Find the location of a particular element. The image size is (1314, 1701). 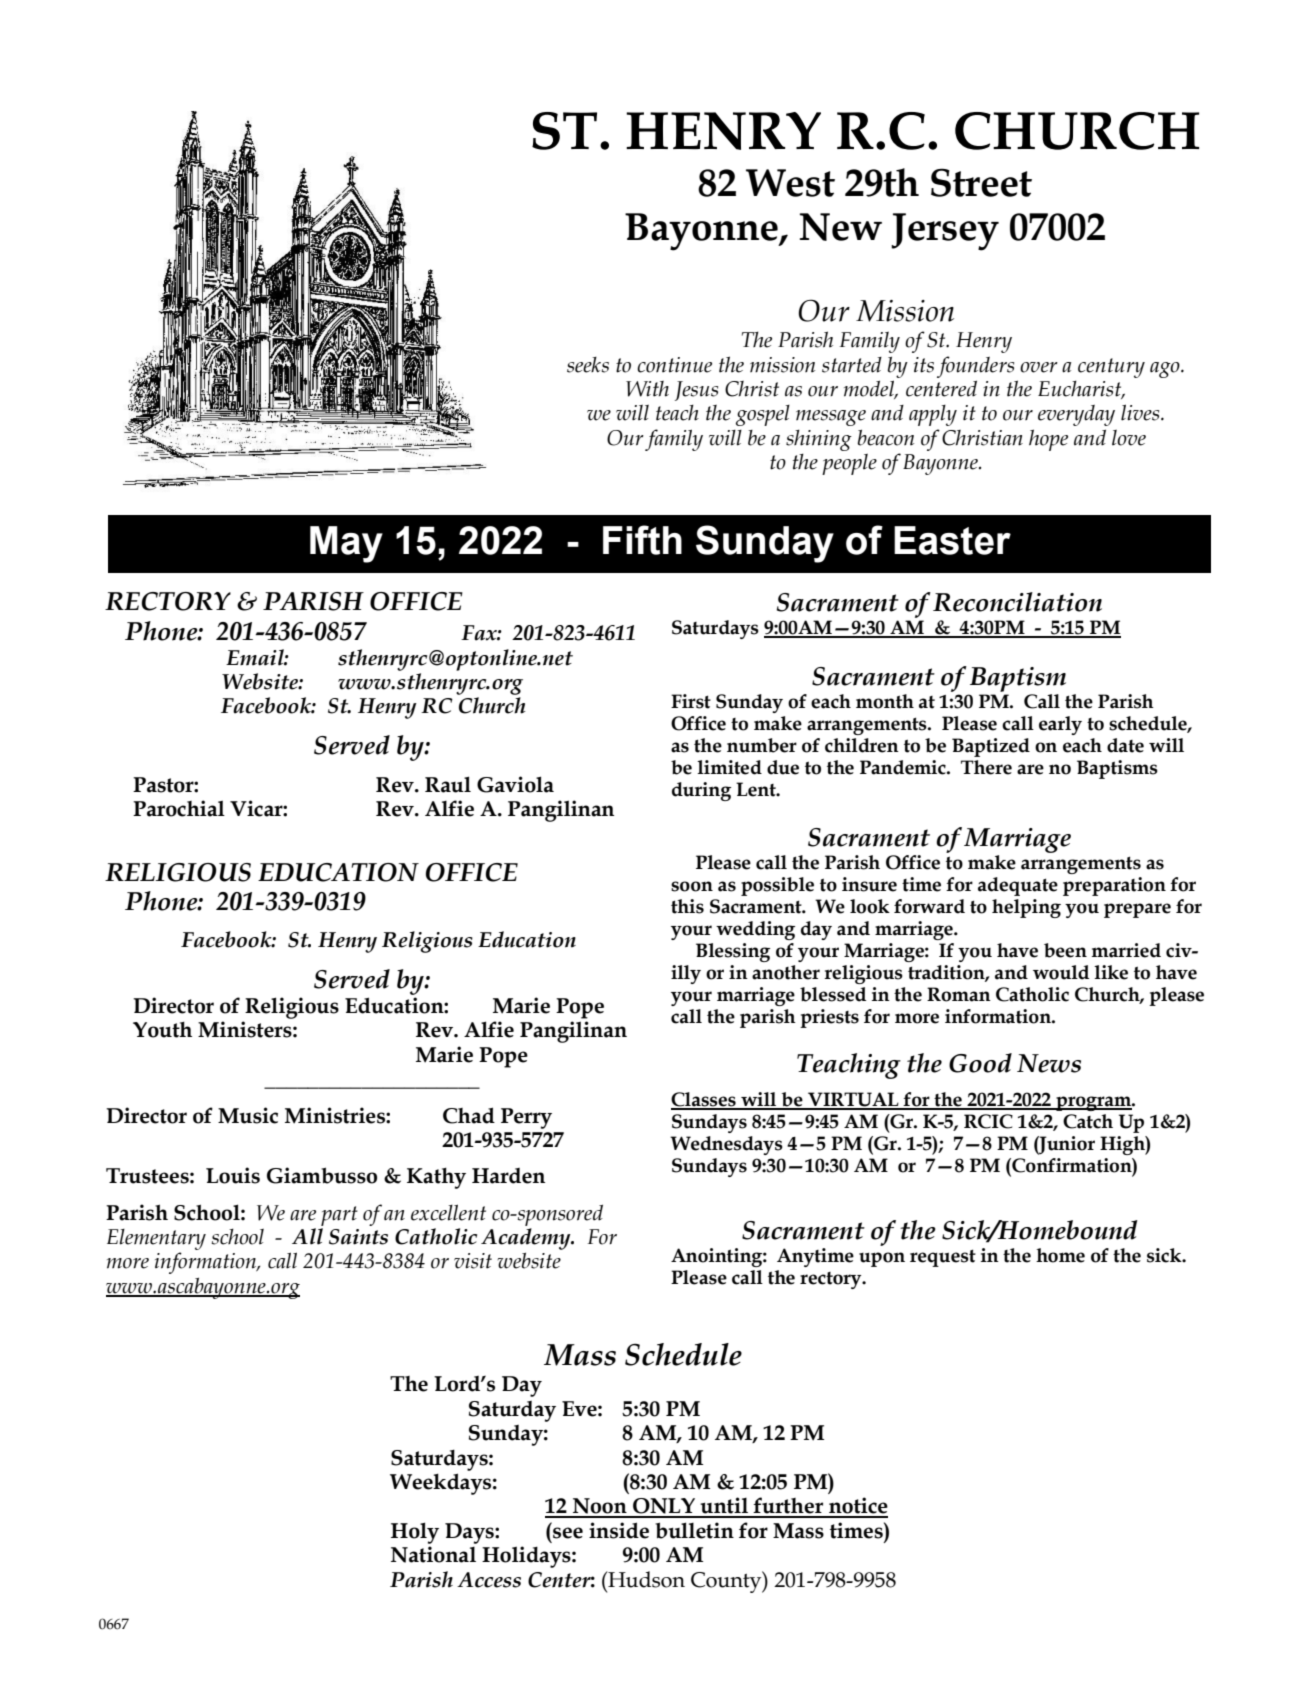

Parochial is located at coordinates (179, 808).
